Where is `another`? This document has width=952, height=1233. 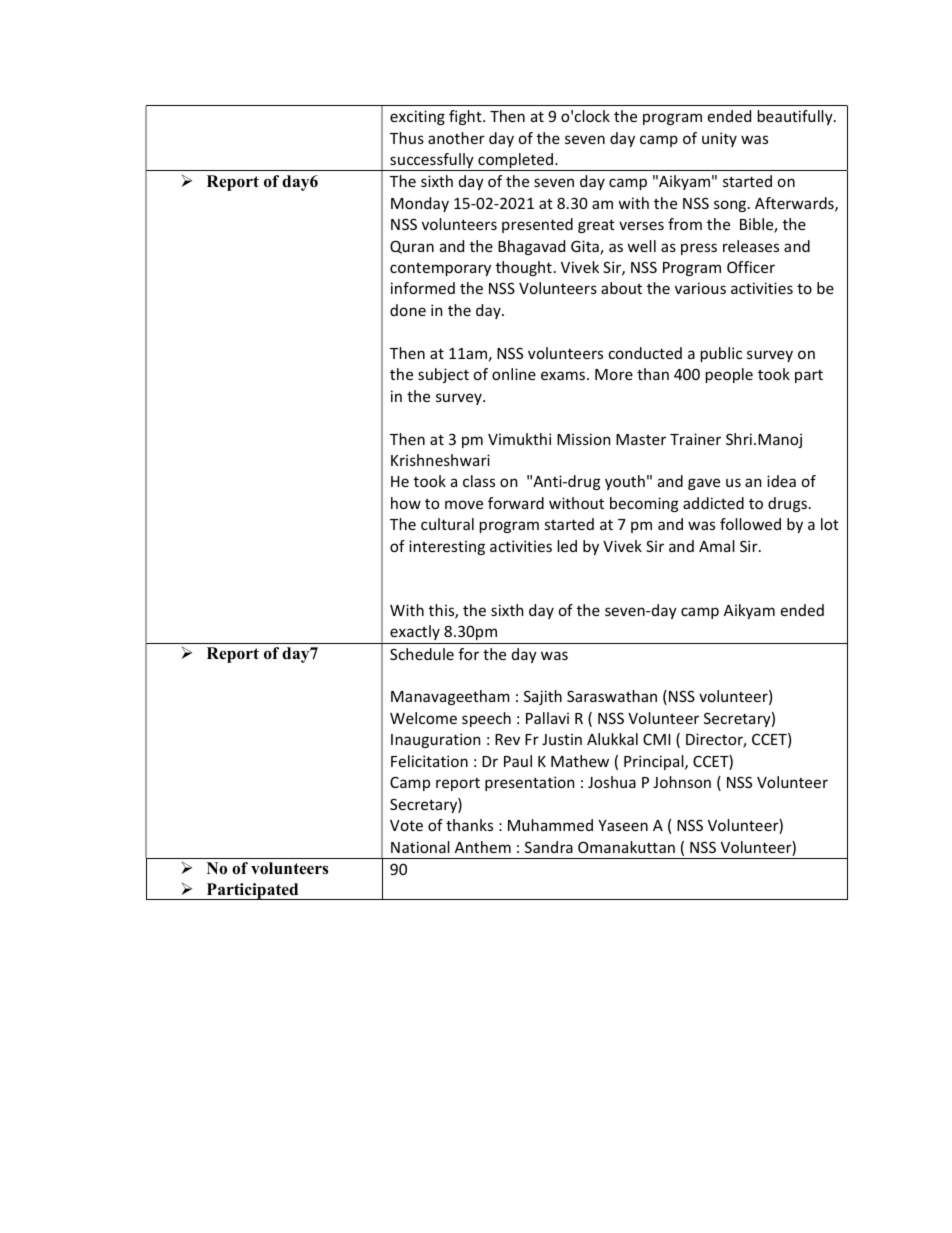
another is located at coordinates (456, 138).
